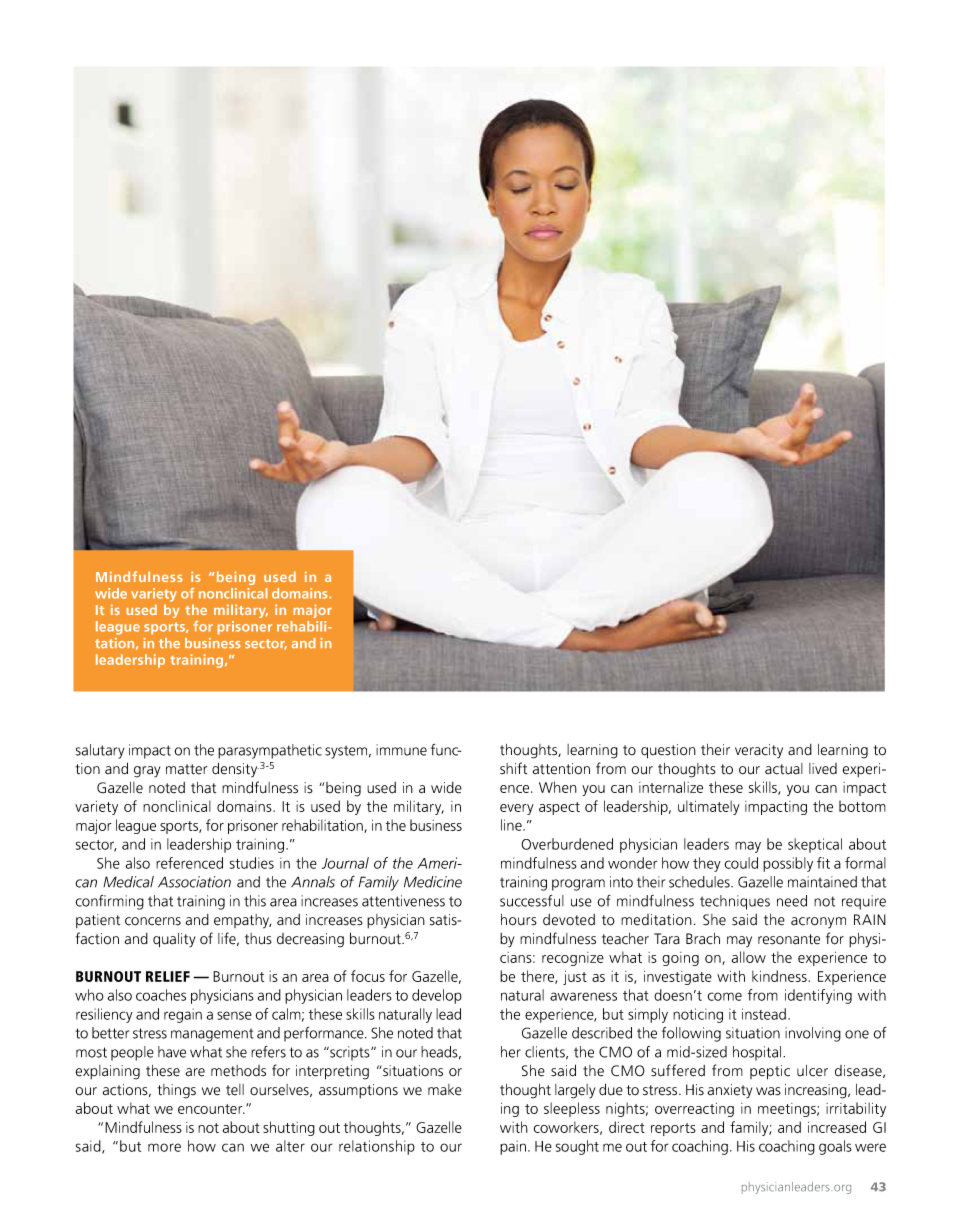 Image resolution: width=962 pixels, height=1232 pixels. What do you see at coordinates (186, 769) in the screenshot?
I see `matter` at bounding box center [186, 769].
